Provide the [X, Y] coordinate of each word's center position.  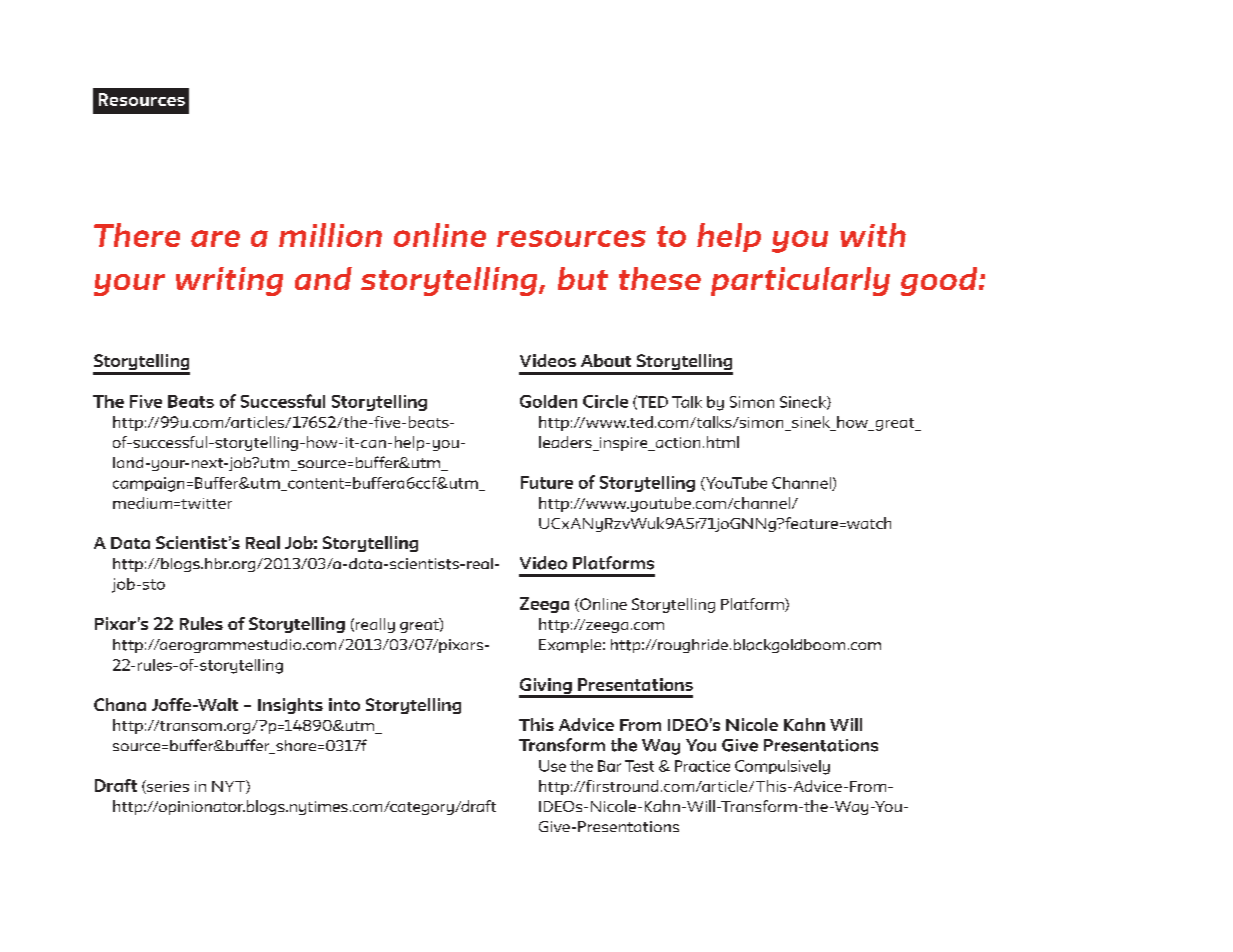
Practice [702, 766]
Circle [605, 401]
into [344, 704]
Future [547, 482]
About [606, 360]
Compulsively [782, 767]
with [873, 235]
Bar [609, 766]
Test [639, 766]
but [583, 278]
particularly [800, 281]
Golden [548, 401]
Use [552, 766]
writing [229, 281]
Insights [290, 706]
